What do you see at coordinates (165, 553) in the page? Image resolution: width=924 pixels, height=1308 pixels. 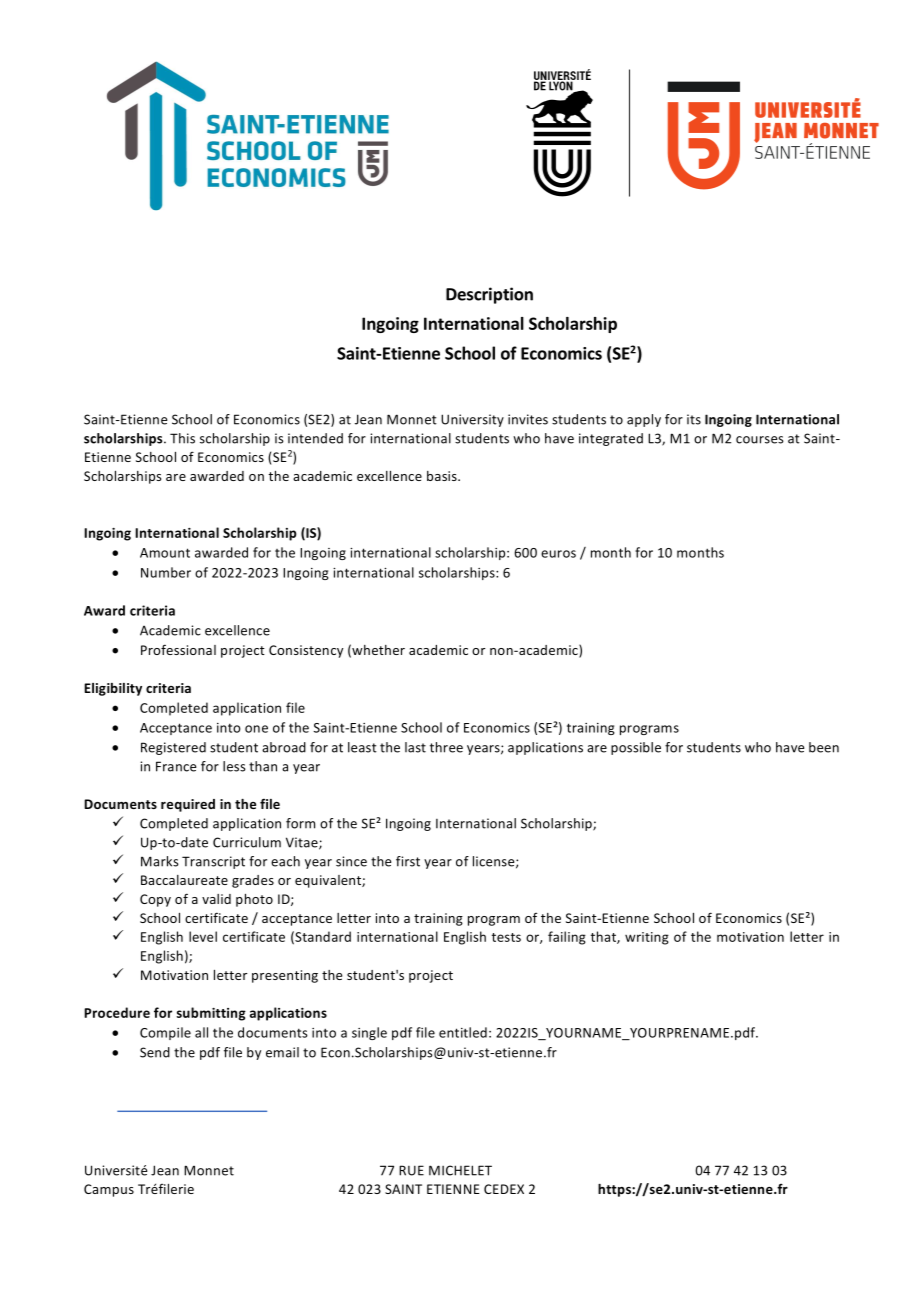 I see `Amount` at bounding box center [165, 553].
